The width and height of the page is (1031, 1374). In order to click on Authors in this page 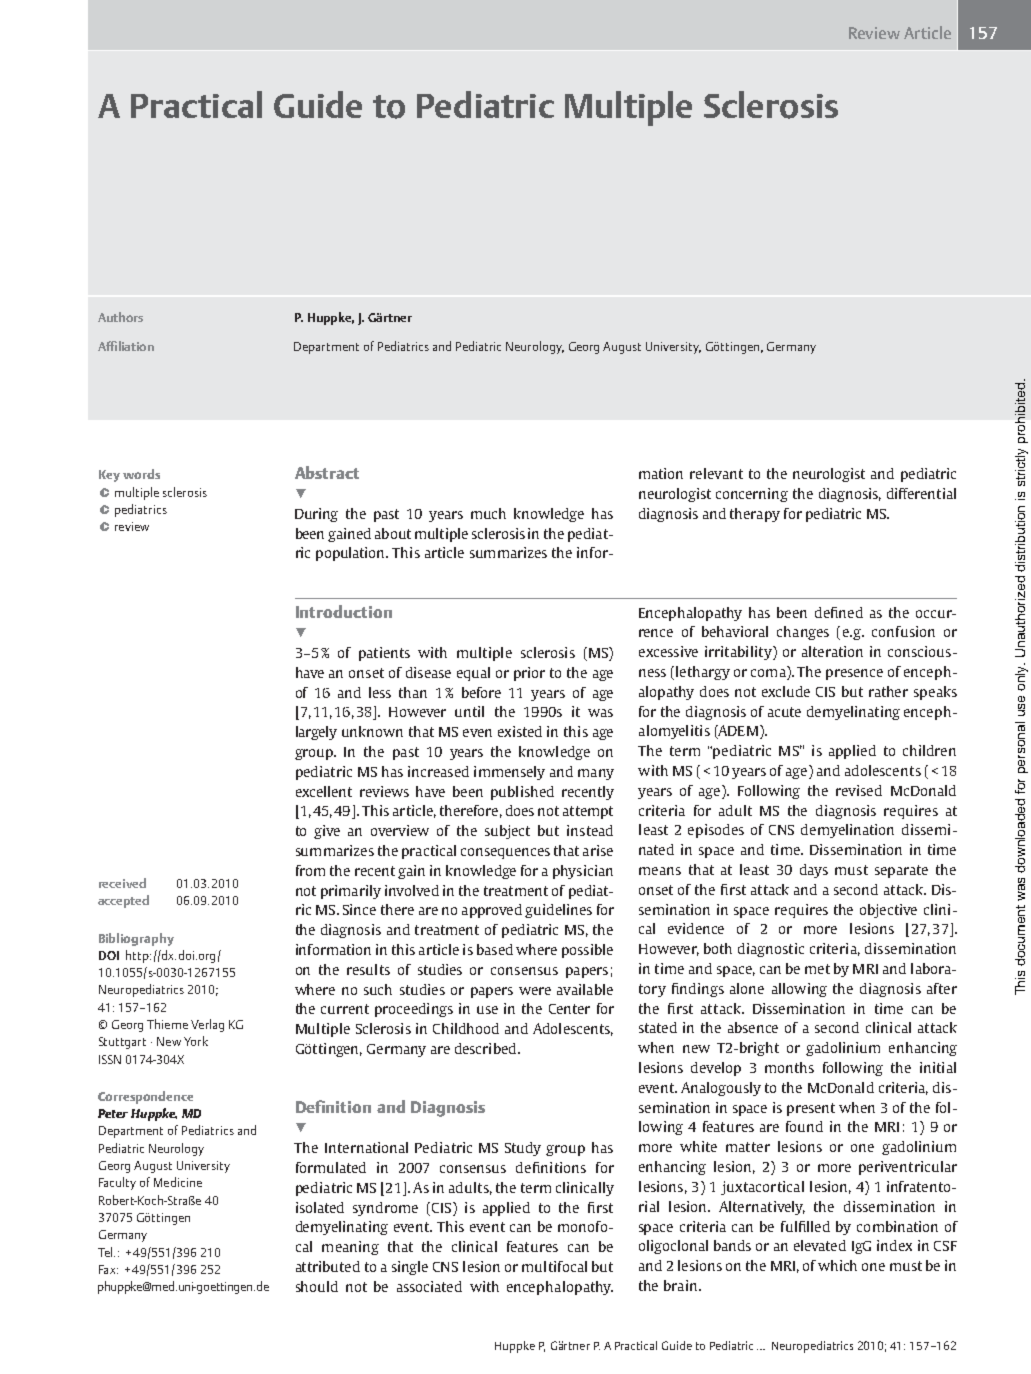, I will do `click(120, 317)`.
